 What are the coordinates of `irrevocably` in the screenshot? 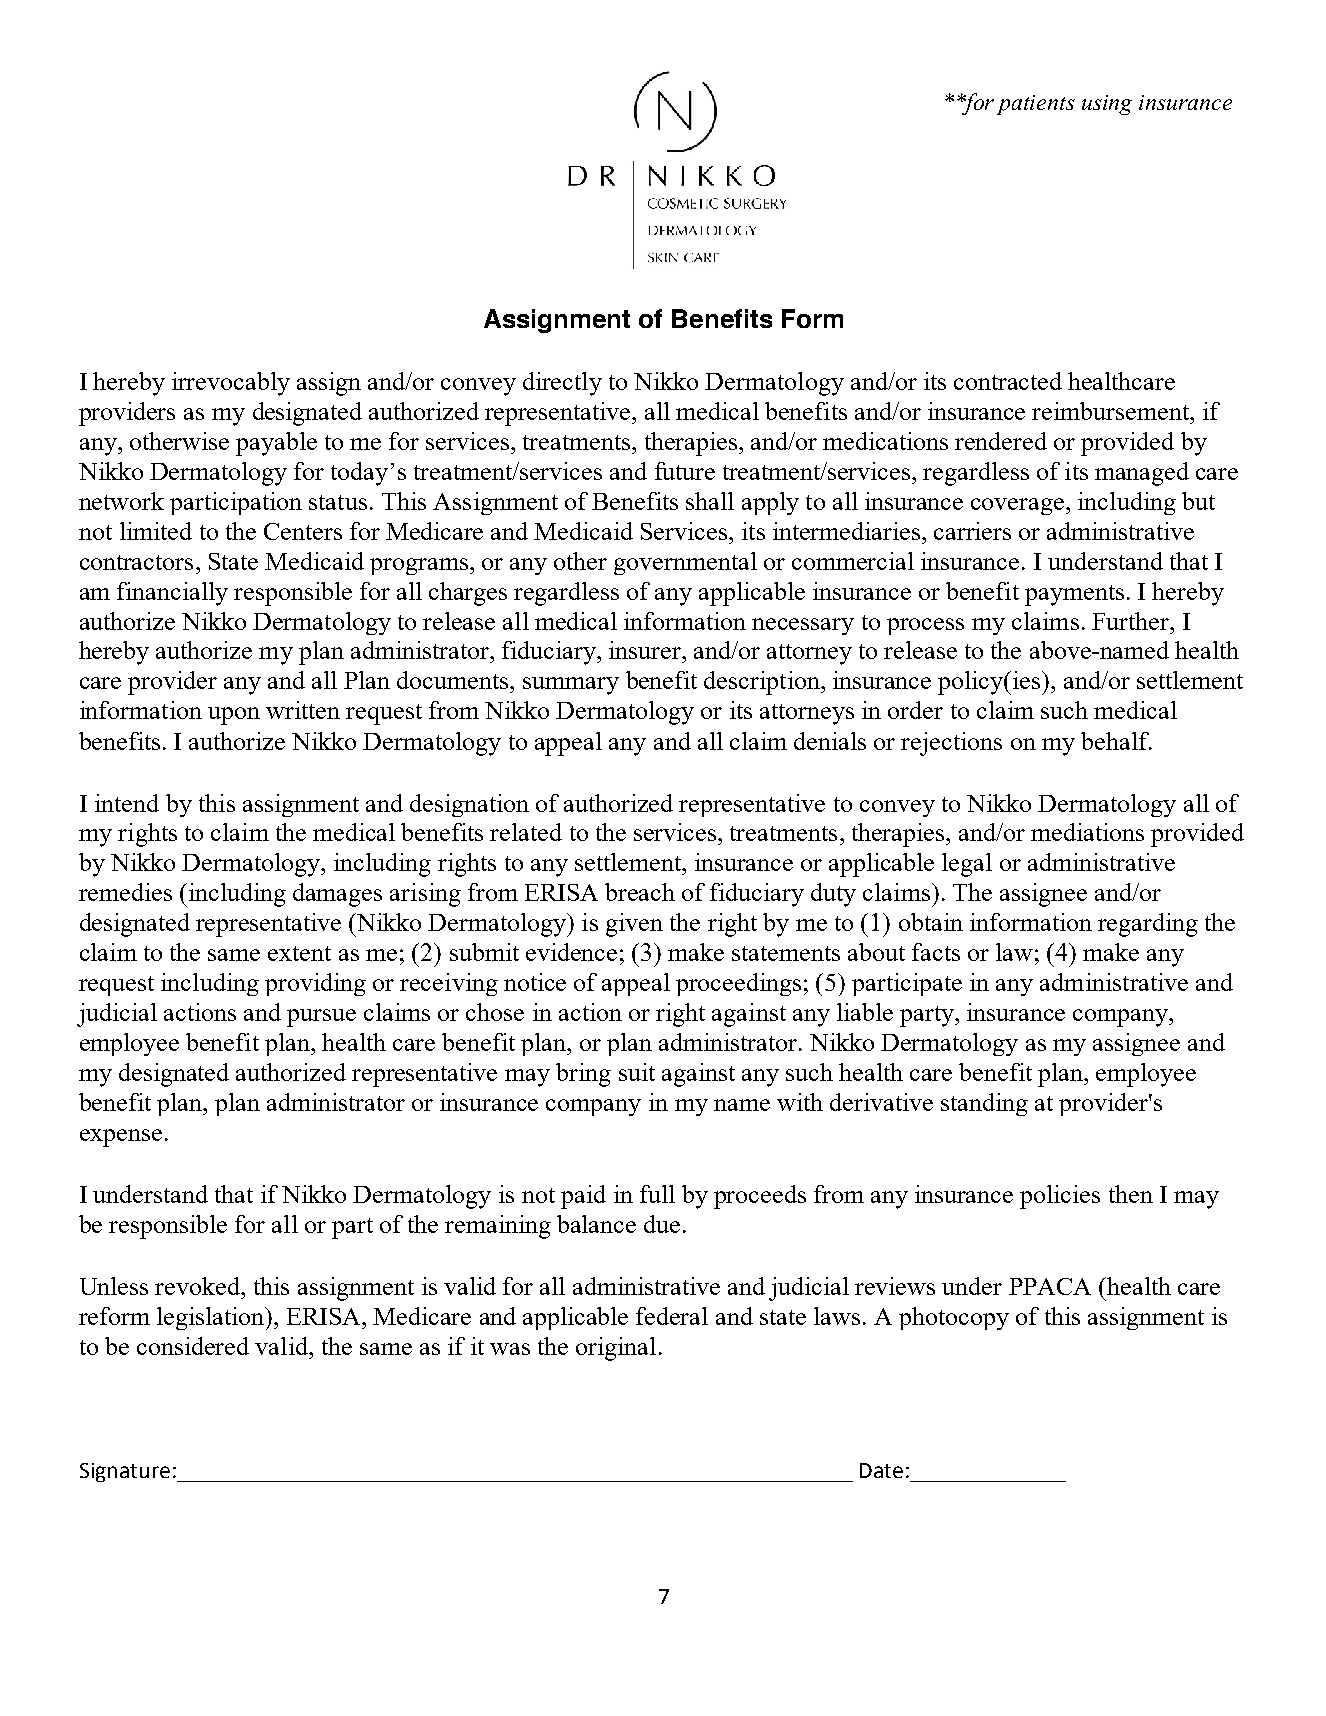 It's located at (231, 384).
